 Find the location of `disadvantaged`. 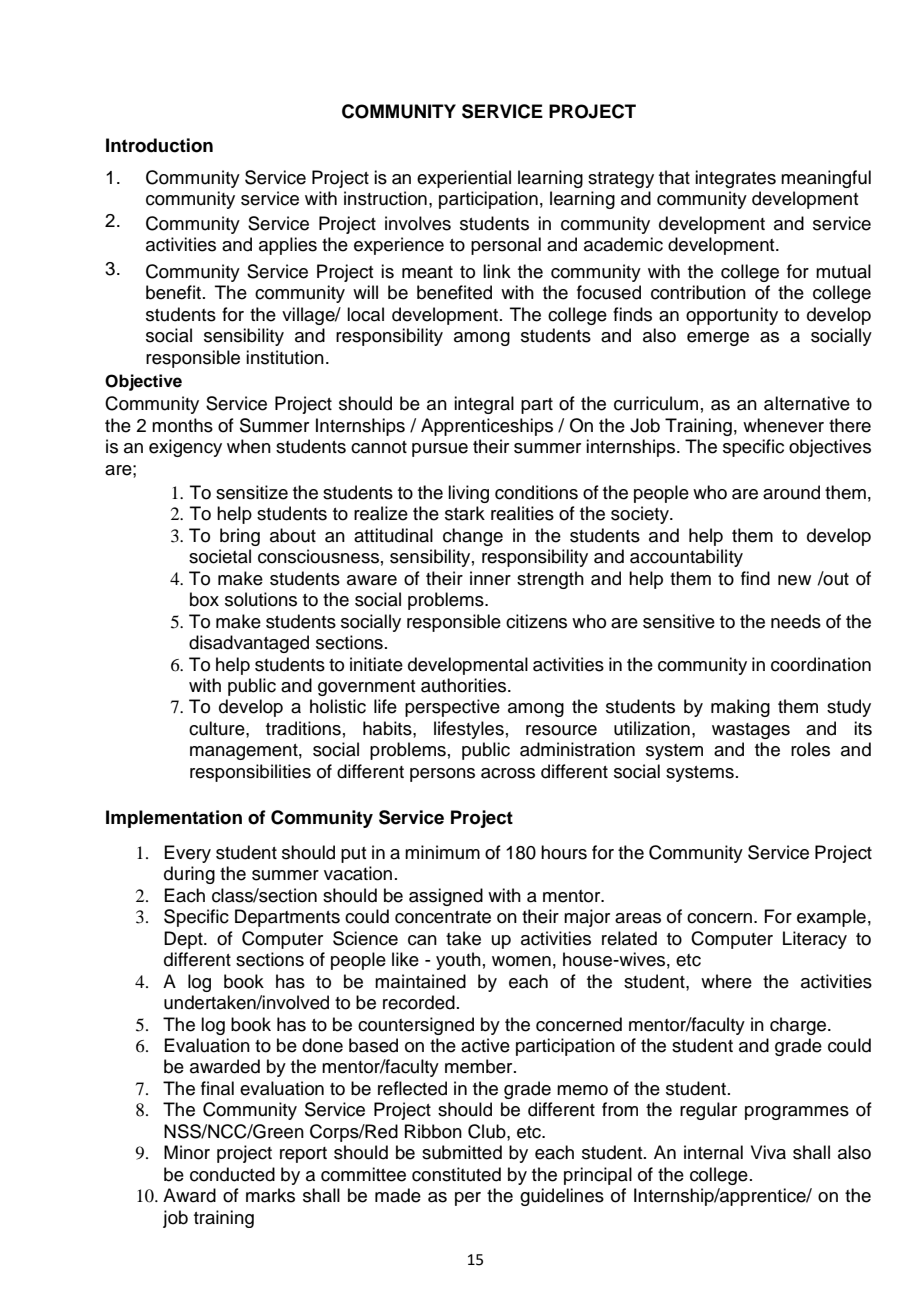

disadvantaged is located at coordinates (249, 644).
